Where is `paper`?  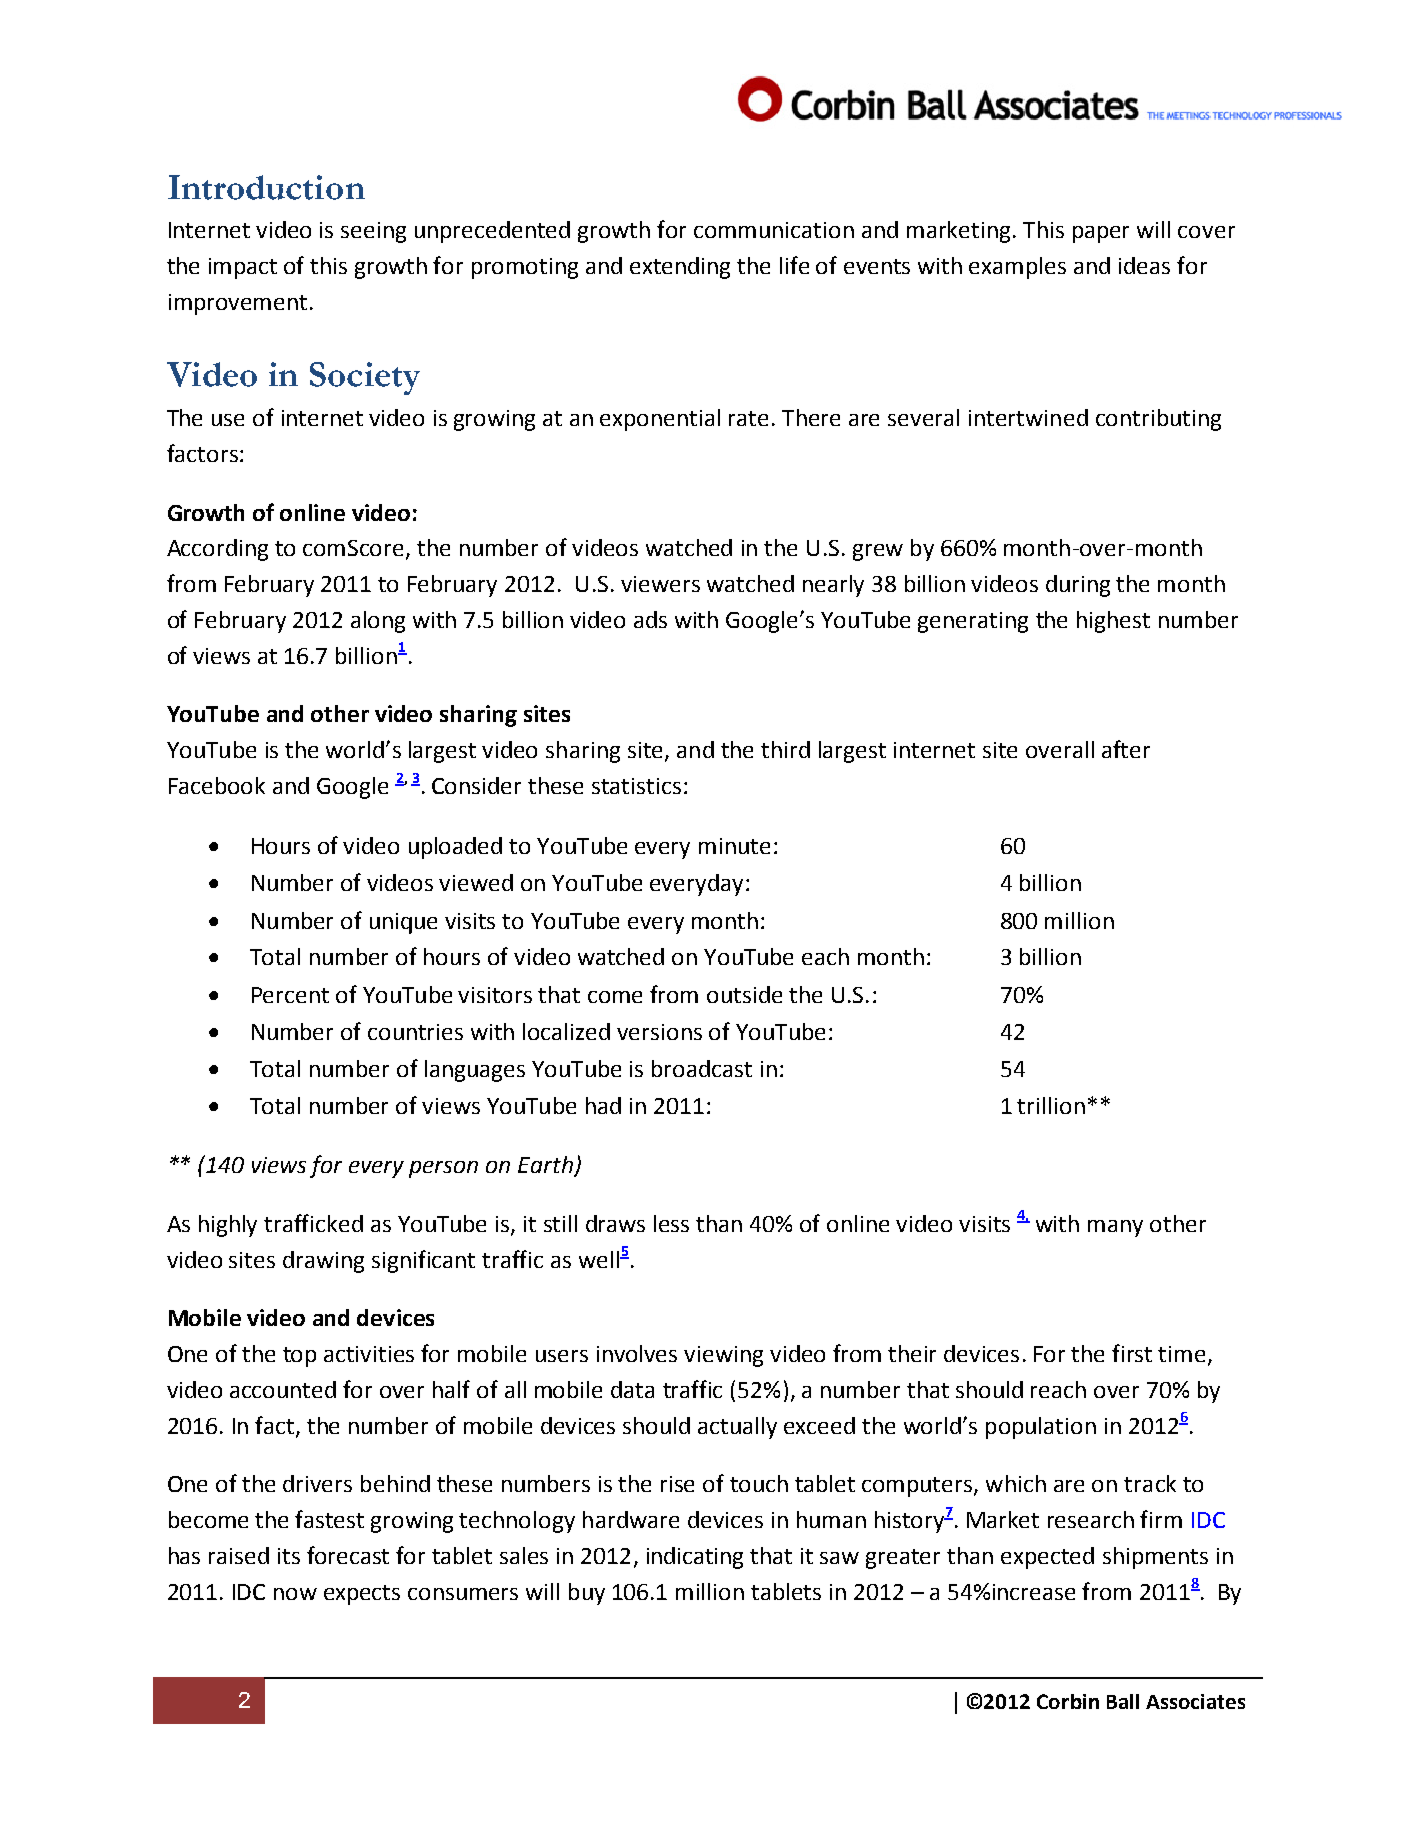 paper is located at coordinates (1101, 234).
